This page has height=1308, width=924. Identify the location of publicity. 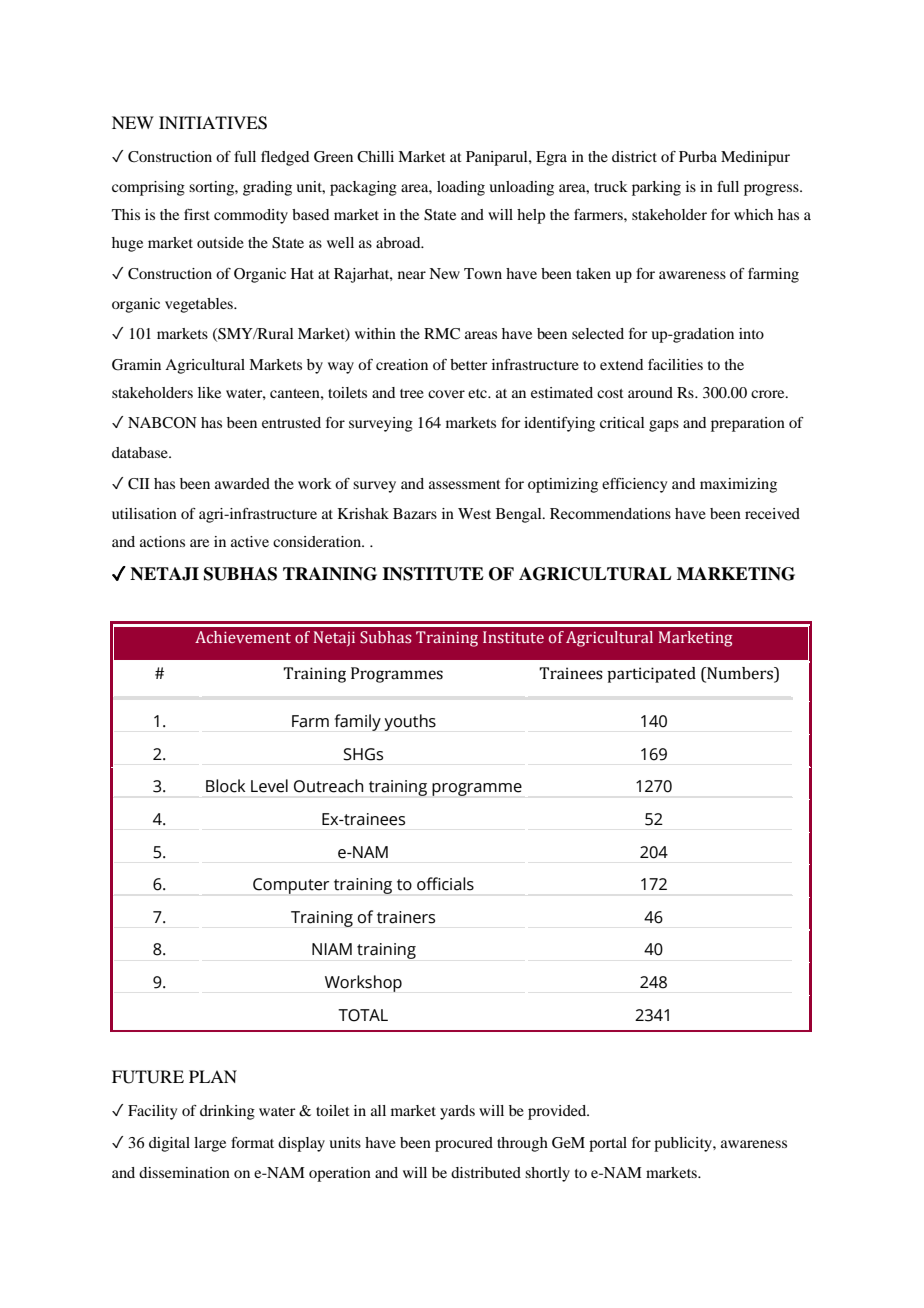
(684, 1144).
